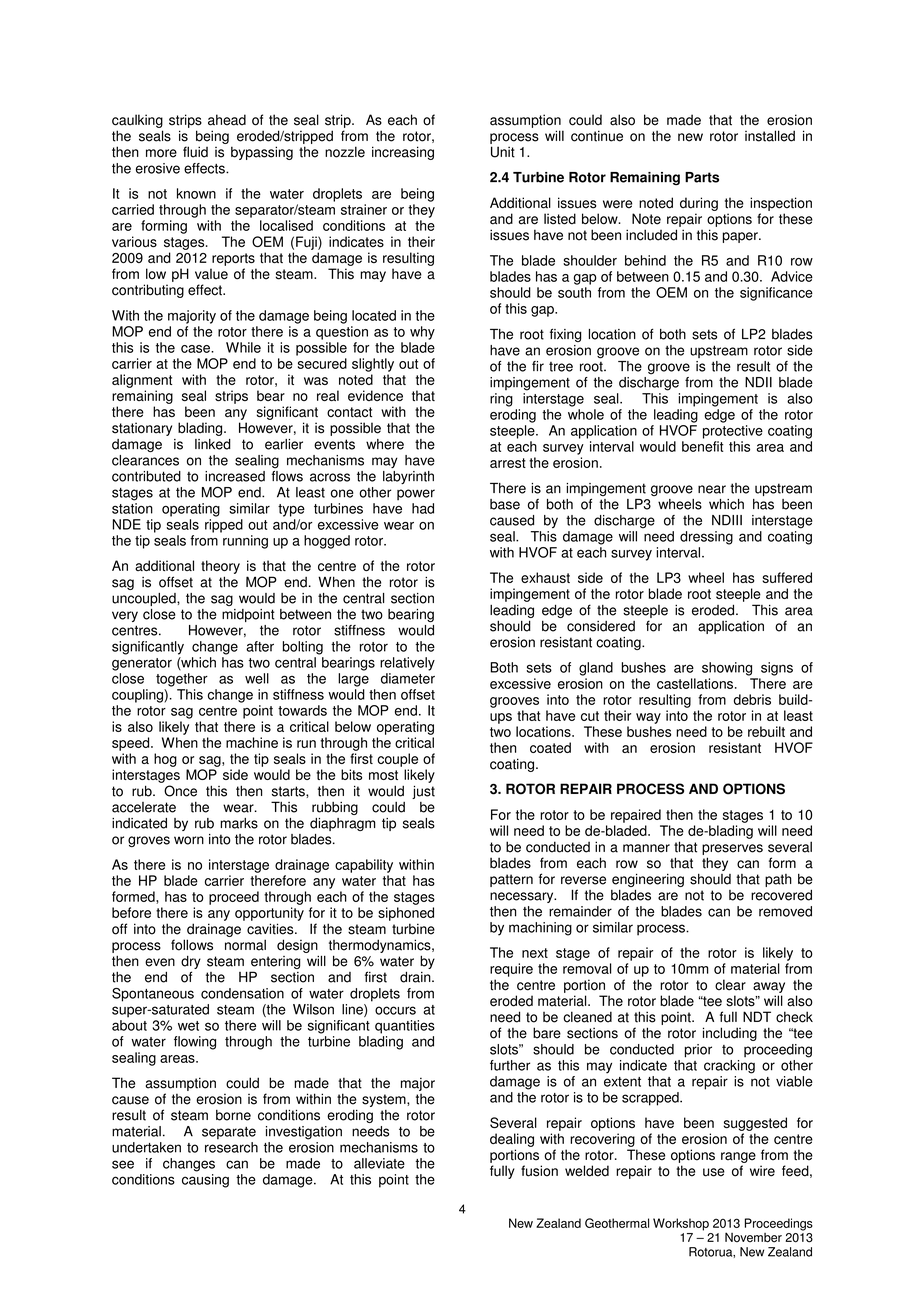 This document has height=1308, width=924. Describe the element at coordinates (702, 177) in the document. I see `Parts` at that location.
